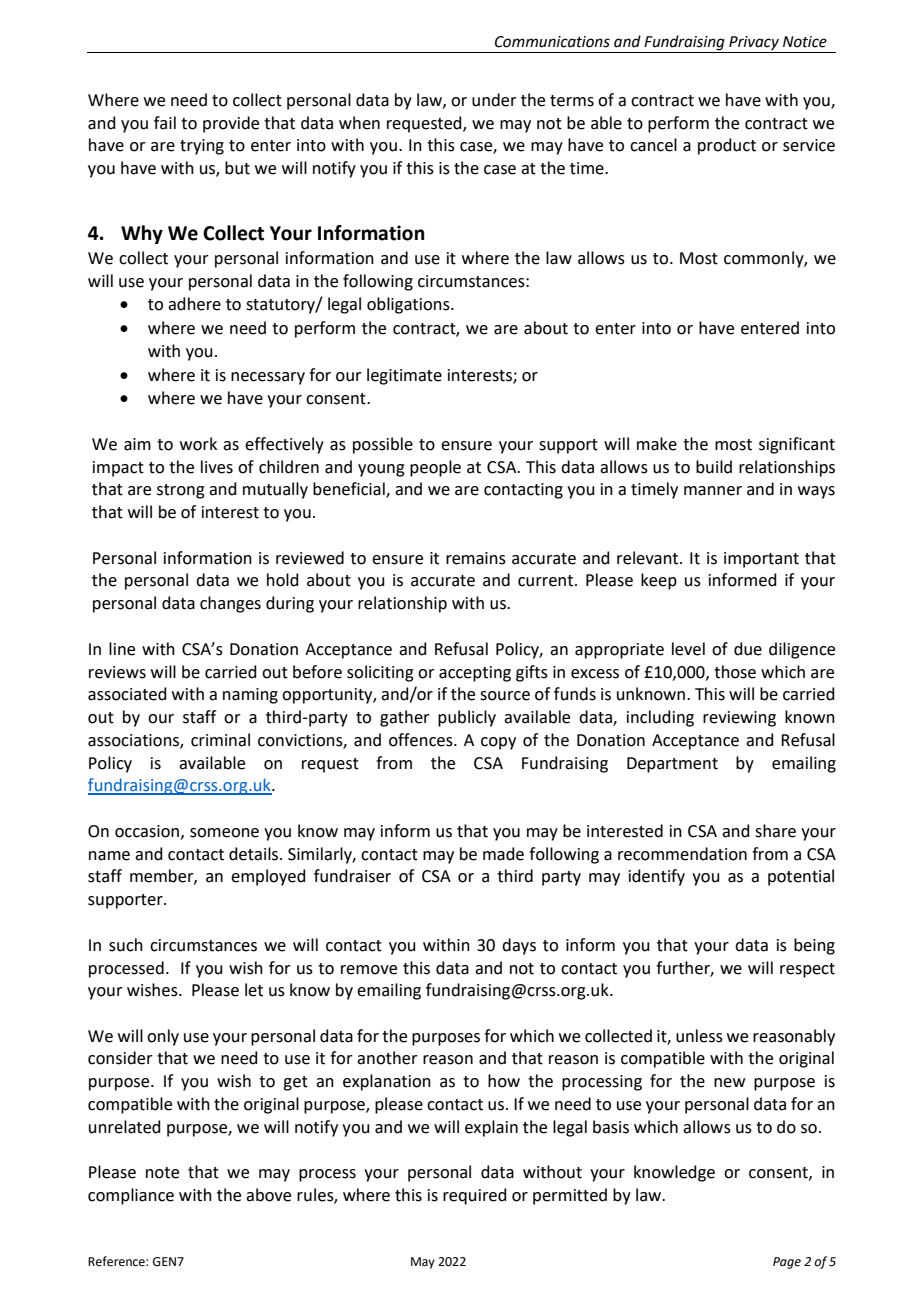 The height and width of the document is (1308, 924). What do you see at coordinates (748, 649) in the document?
I see `due` at bounding box center [748, 649].
